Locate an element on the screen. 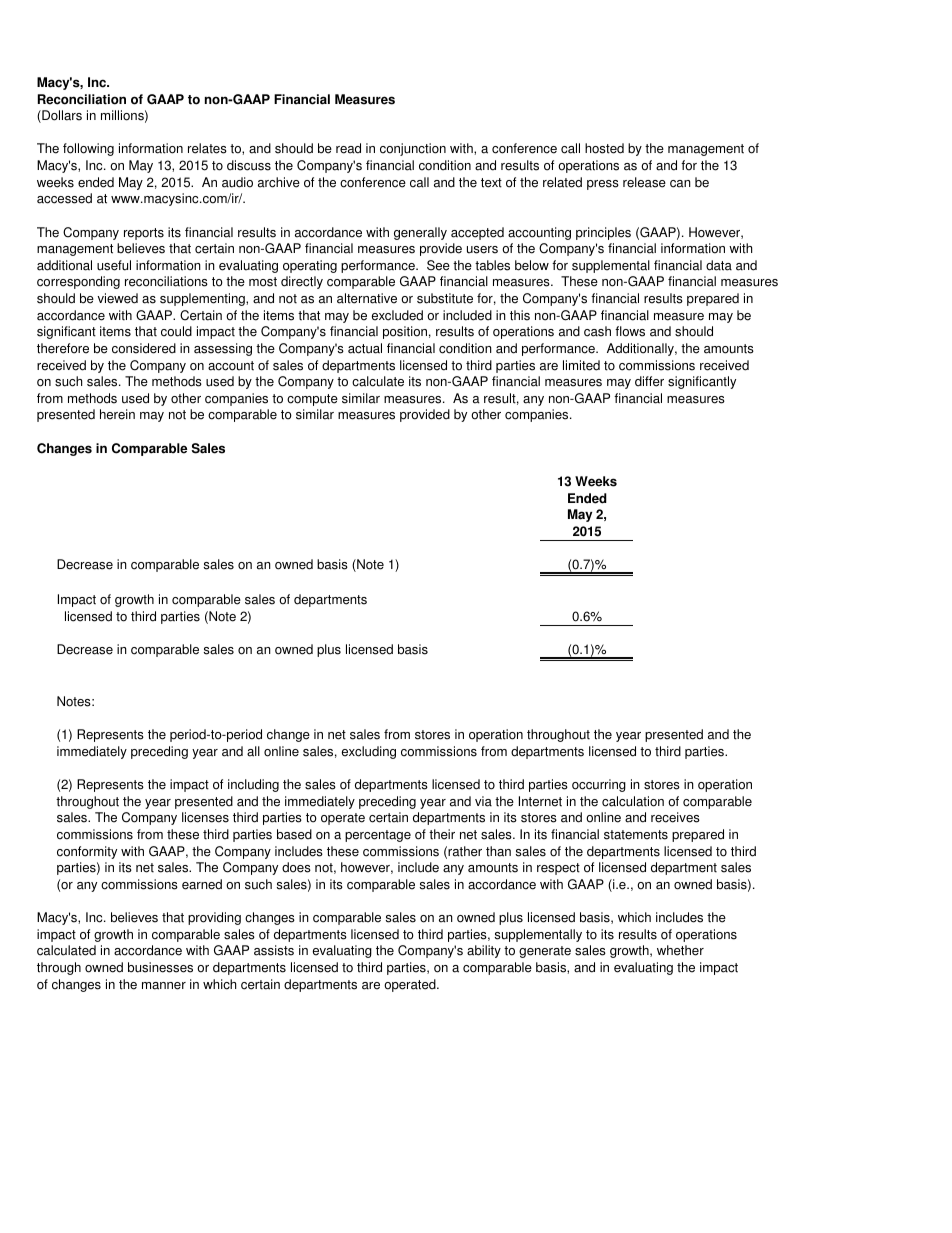  occurring is located at coordinates (599, 785).
